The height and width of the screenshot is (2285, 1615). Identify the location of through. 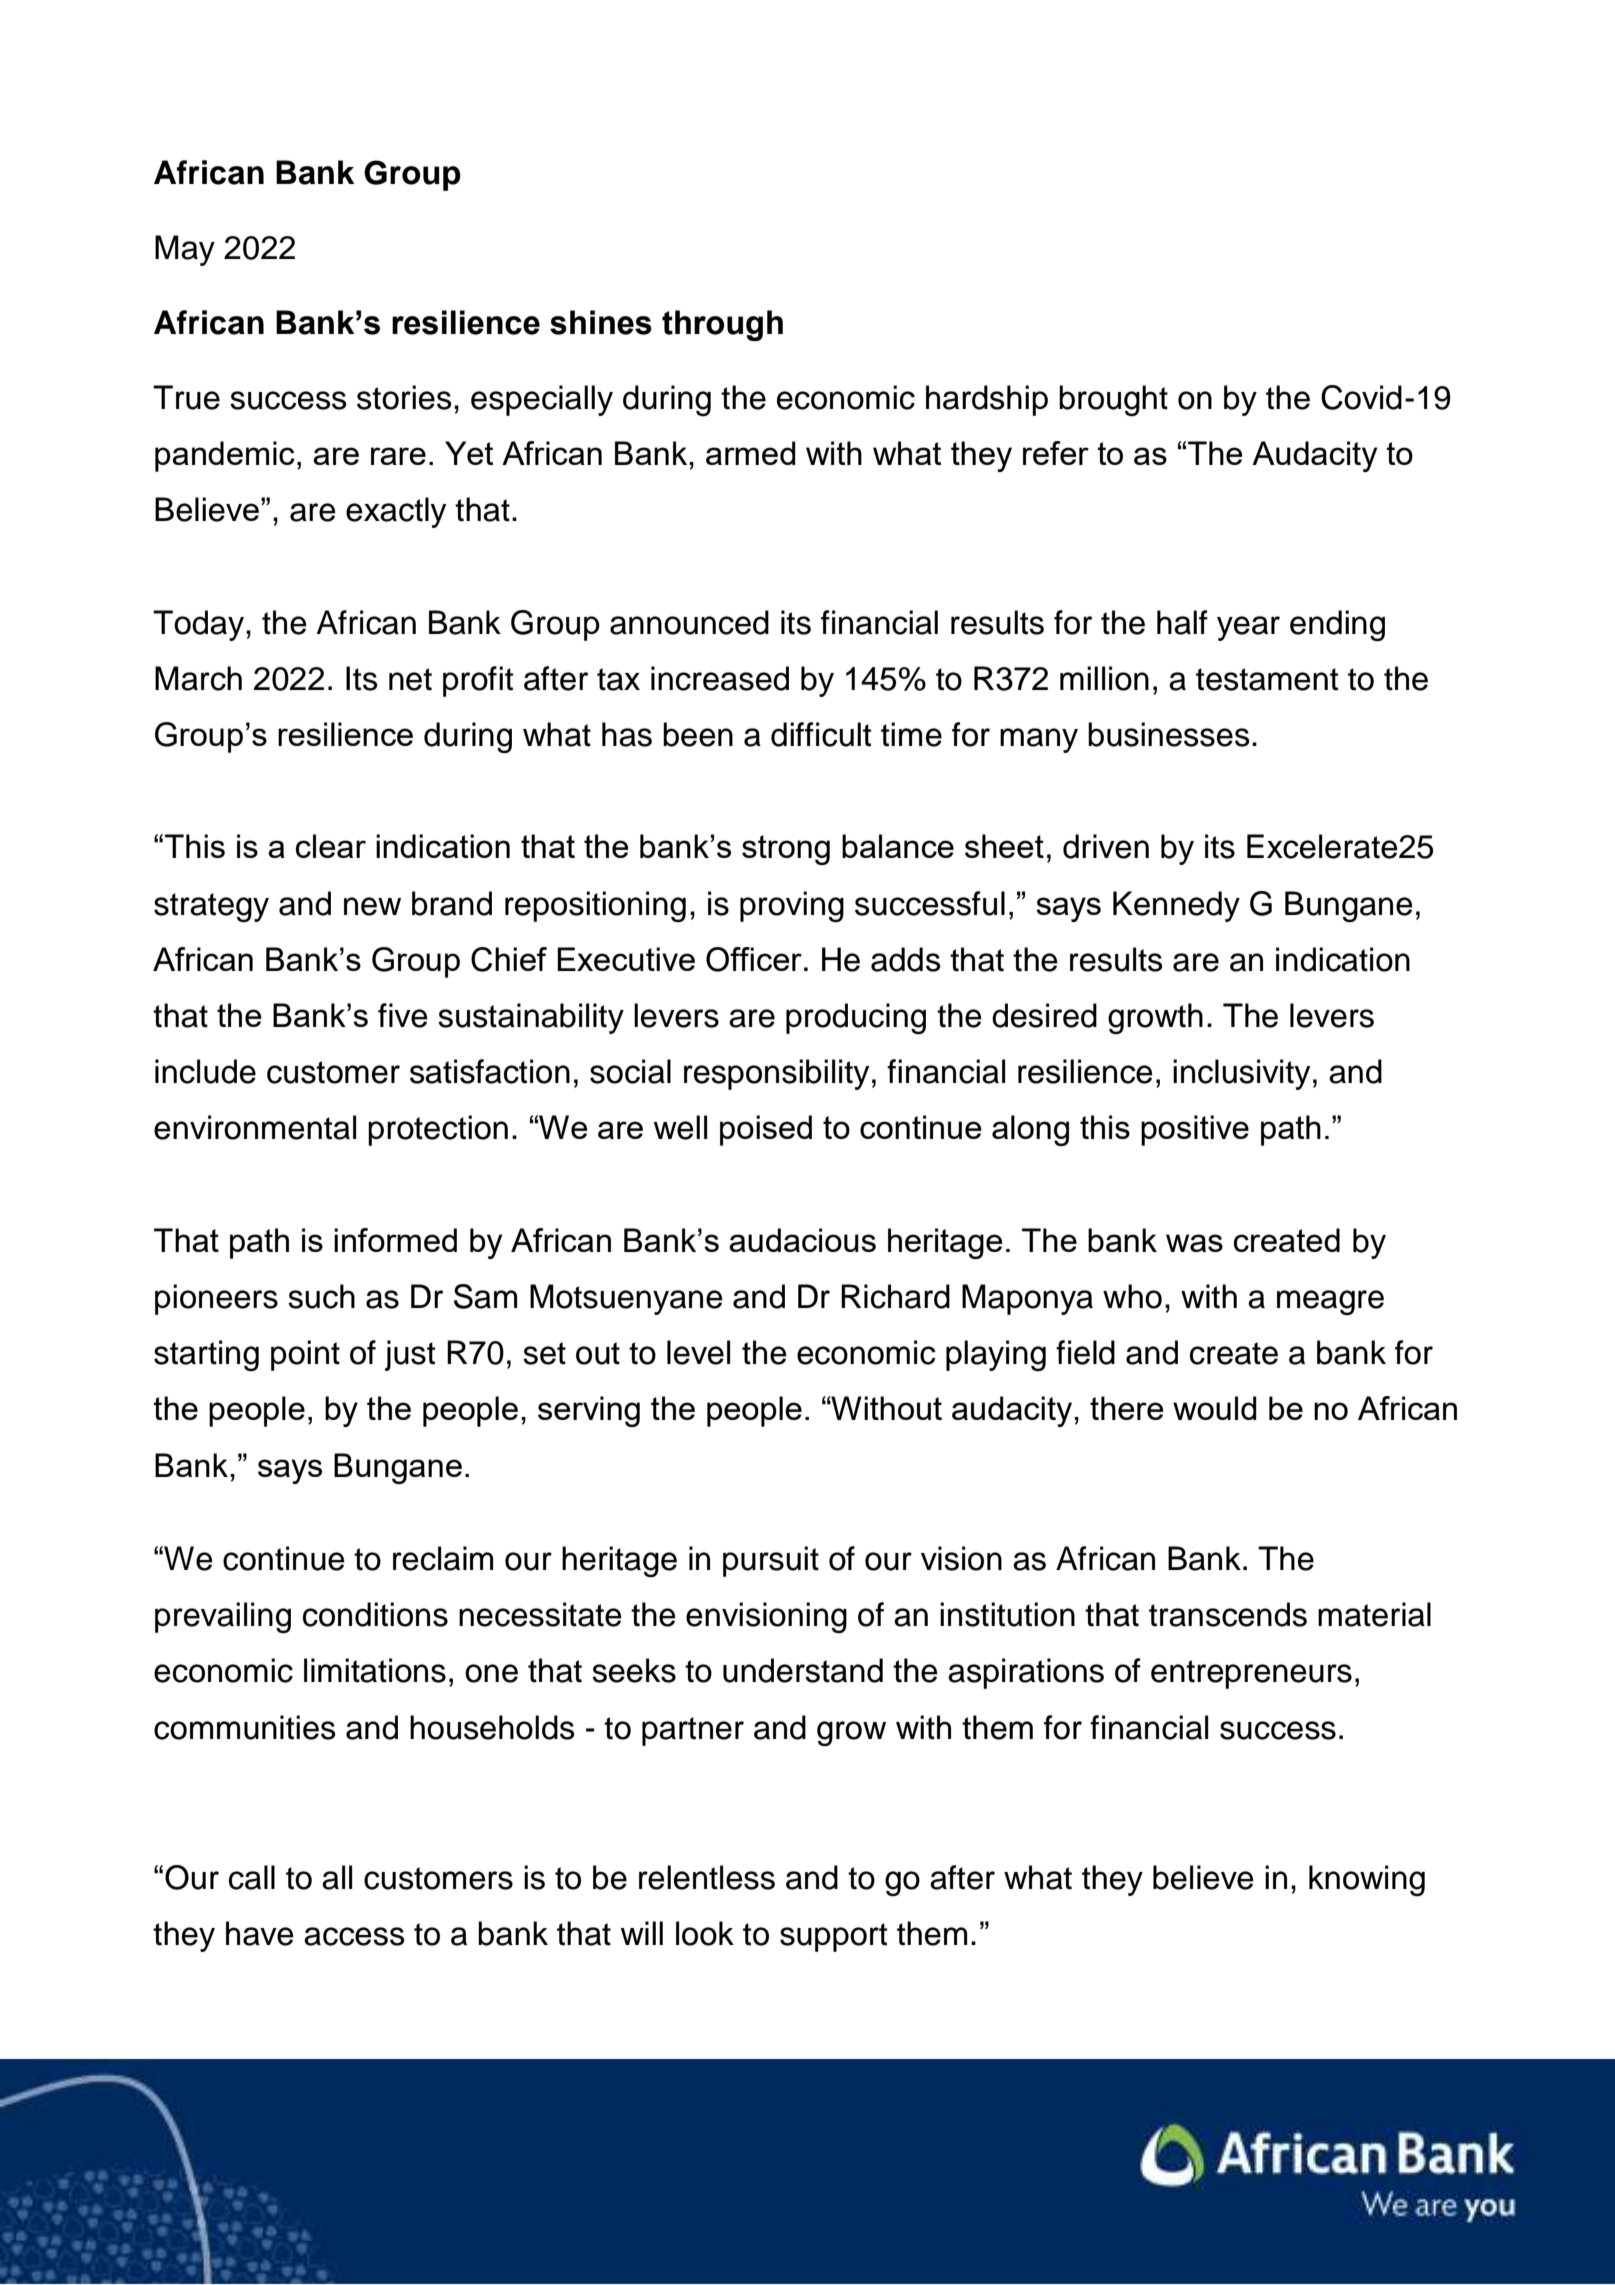
(722, 325).
